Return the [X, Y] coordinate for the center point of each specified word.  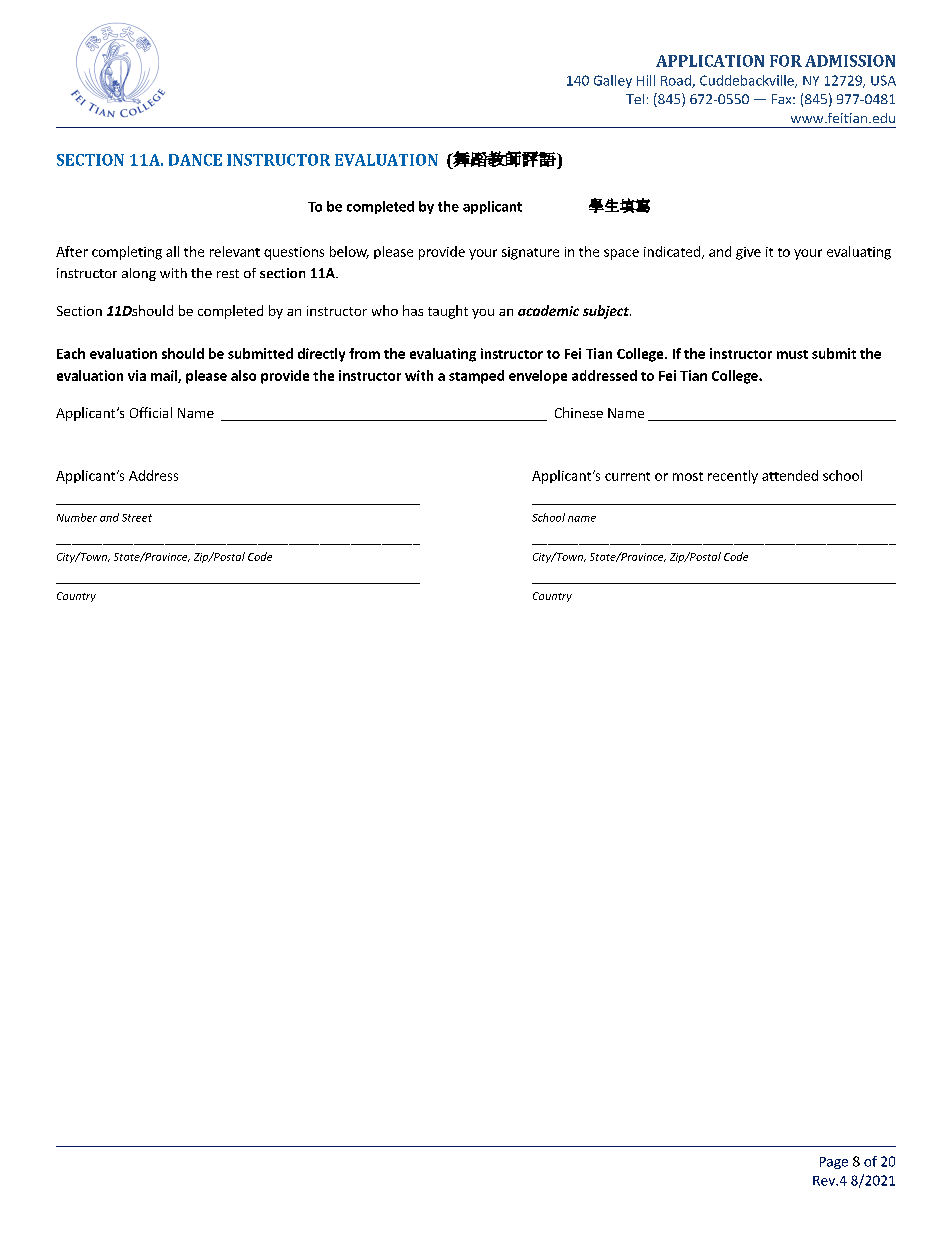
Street [137, 518]
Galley [613, 81]
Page [834, 1163]
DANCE [195, 160]
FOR [786, 61]
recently [733, 477]
